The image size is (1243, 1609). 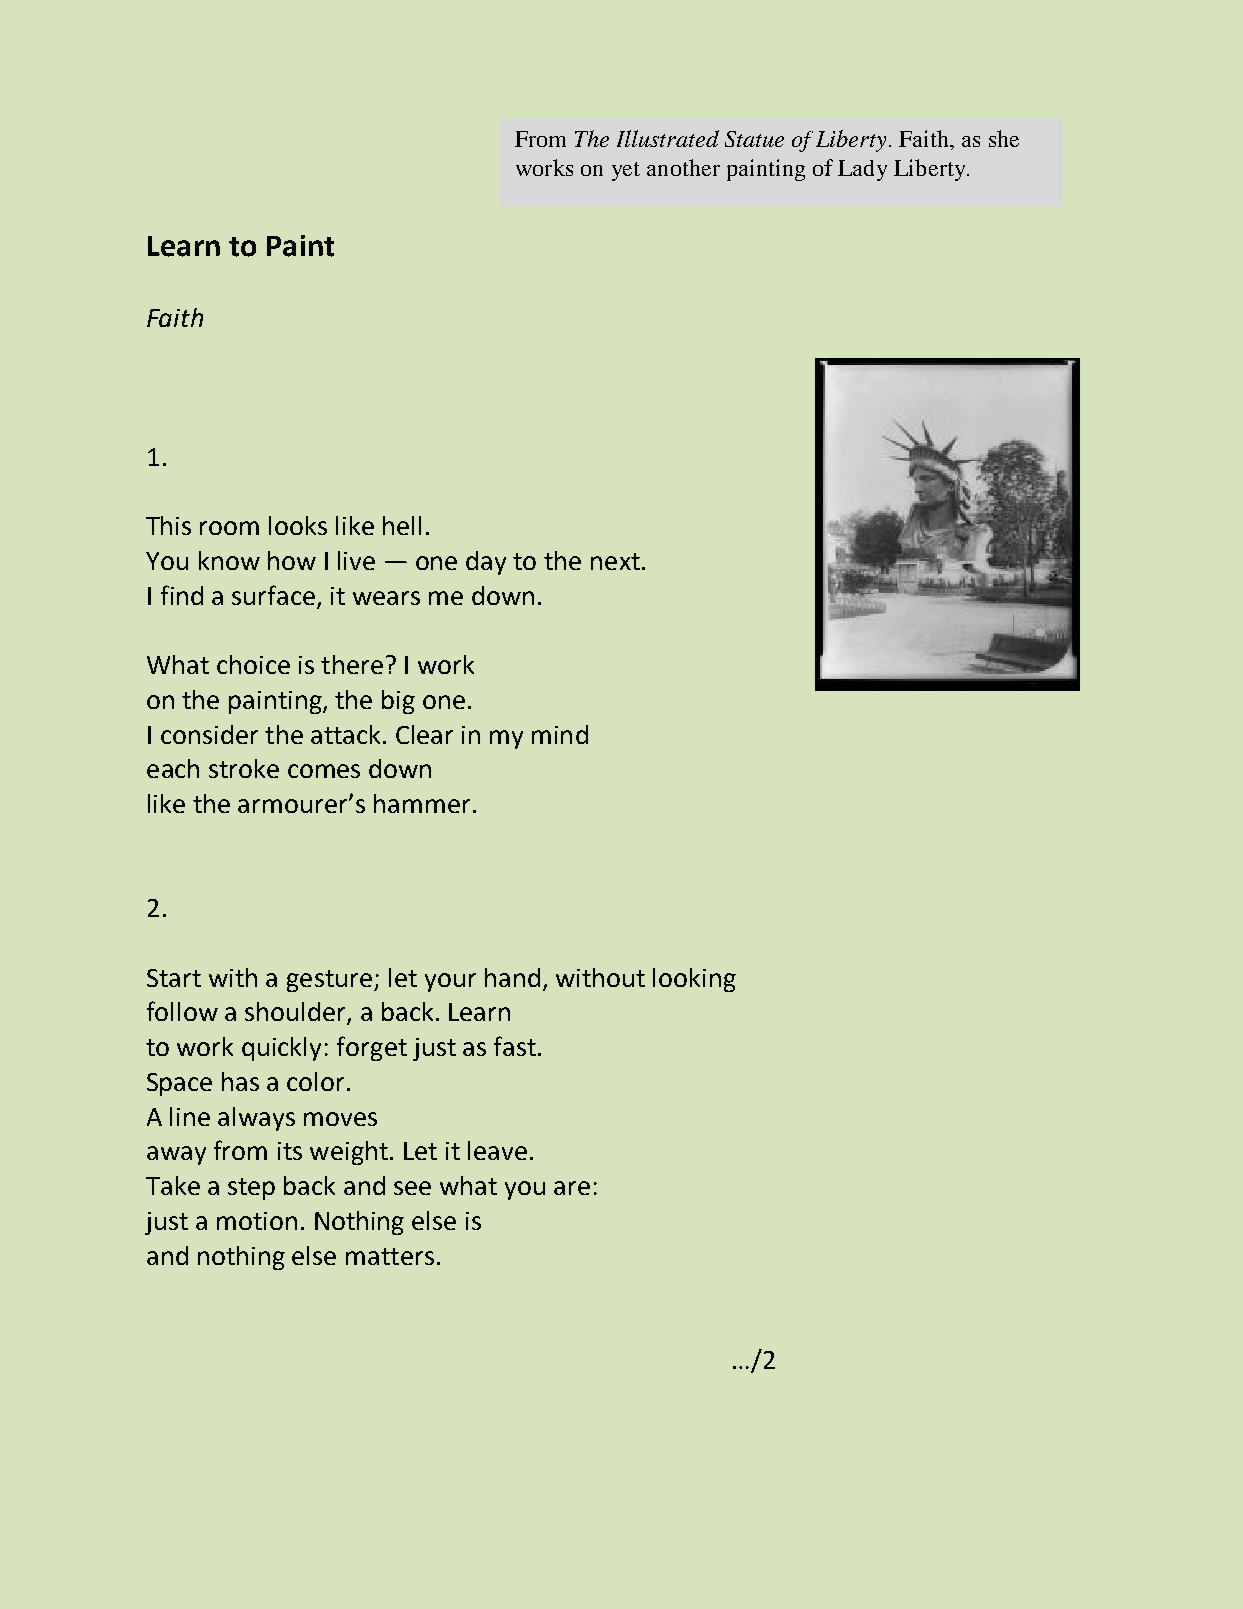 I want to click on yet, so click(x=626, y=171).
